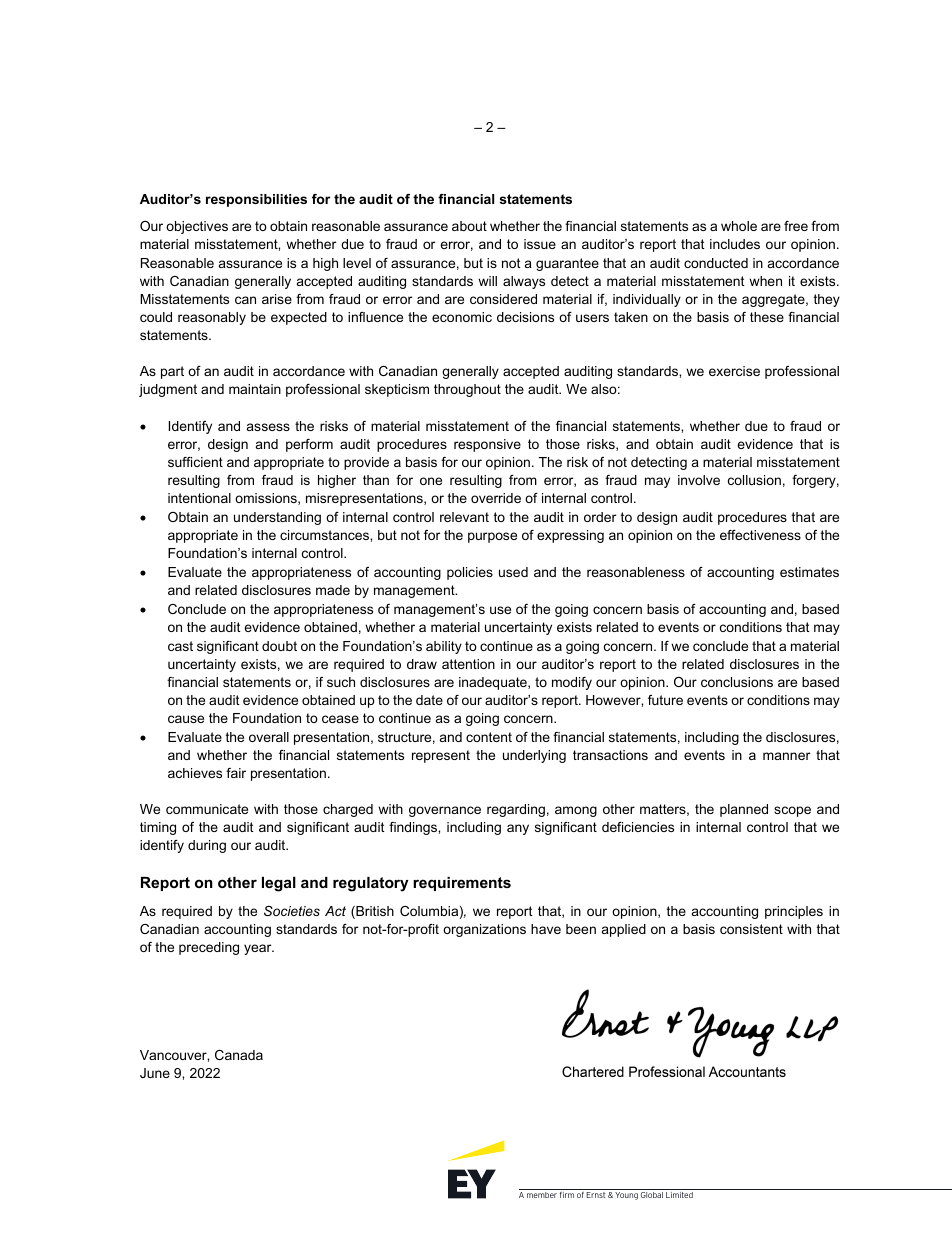 The height and width of the screenshot is (1233, 952). I want to click on about, so click(469, 226).
